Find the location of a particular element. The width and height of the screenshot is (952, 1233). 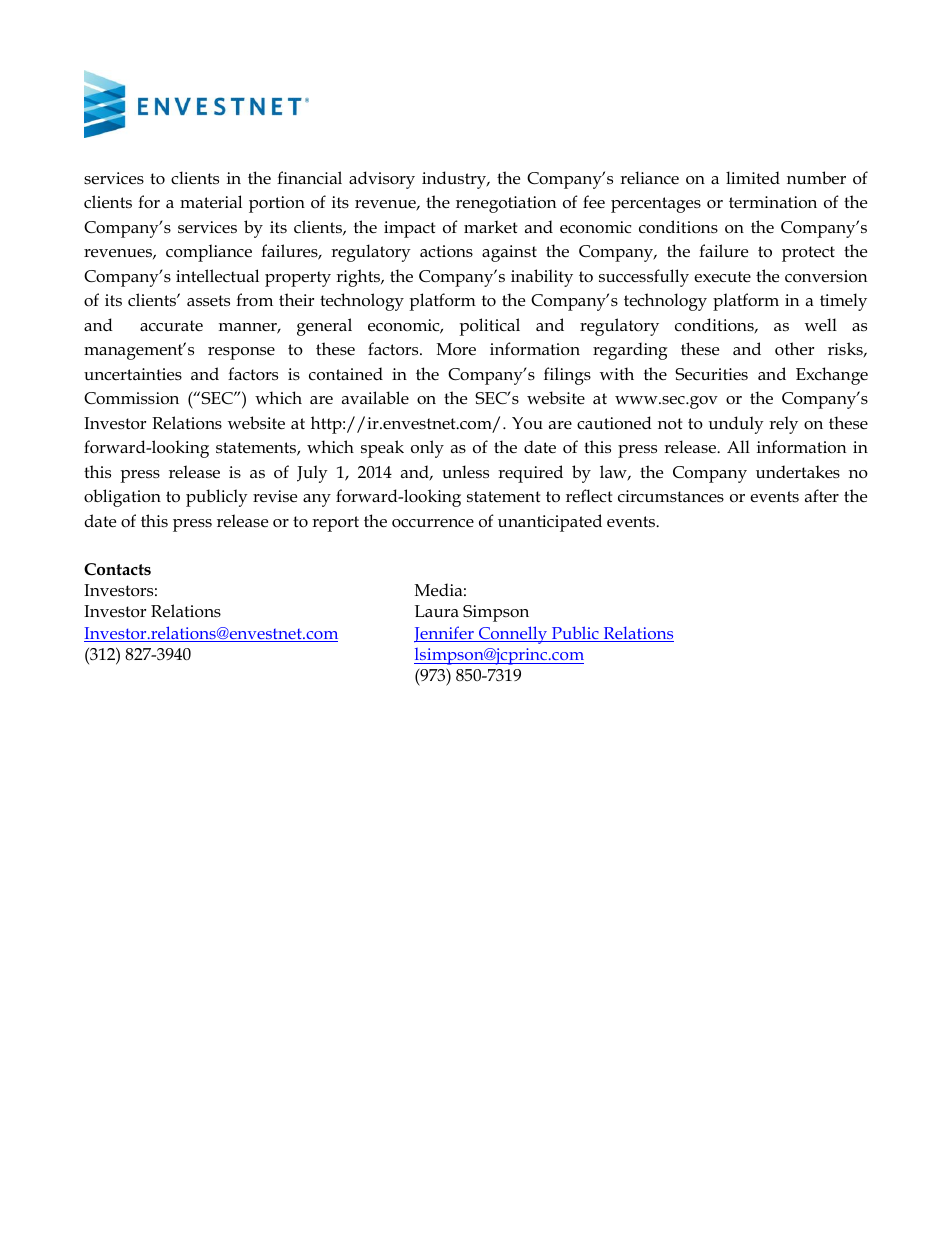

execute is located at coordinates (722, 277).
